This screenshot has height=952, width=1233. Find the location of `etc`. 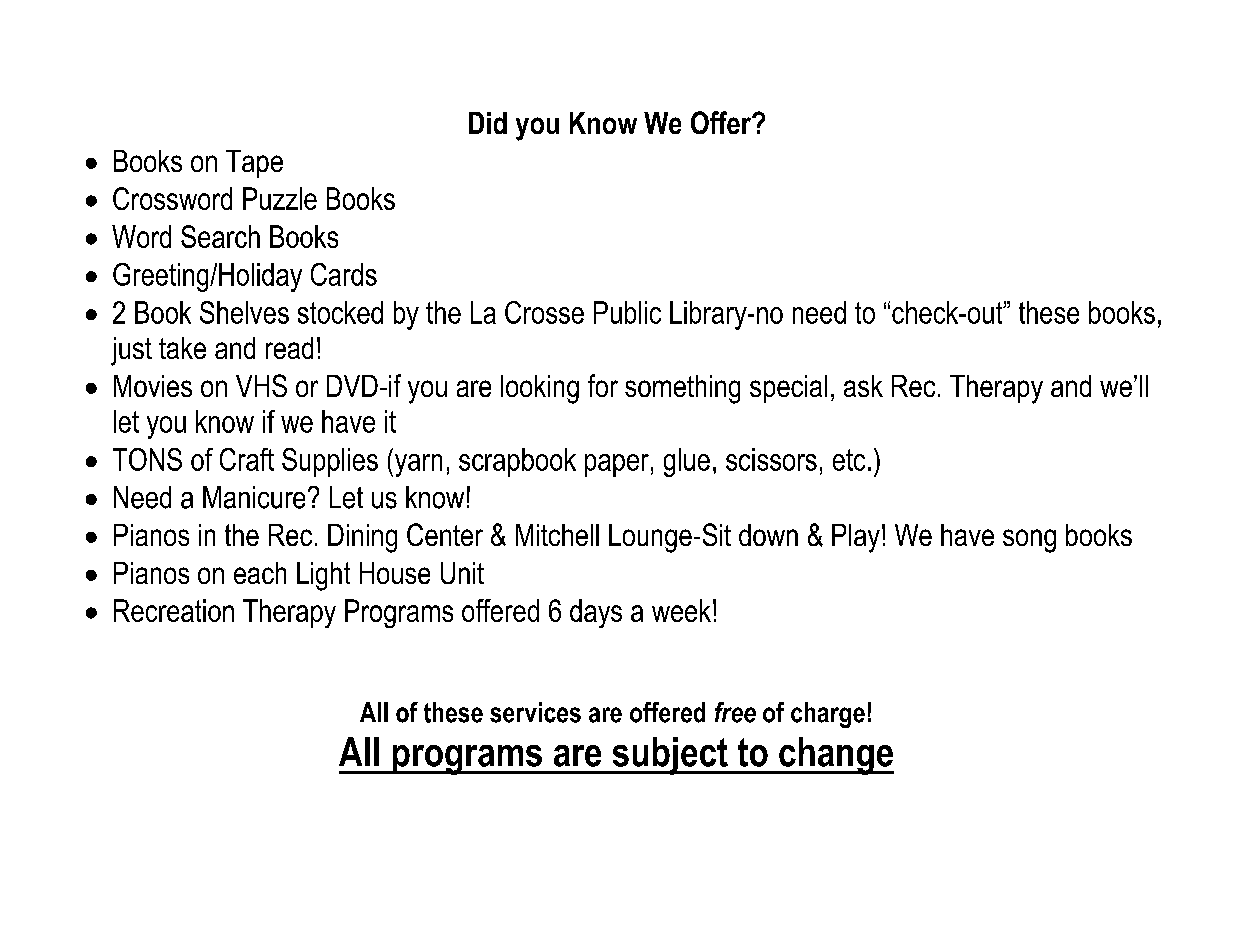

etc is located at coordinates (849, 460).
